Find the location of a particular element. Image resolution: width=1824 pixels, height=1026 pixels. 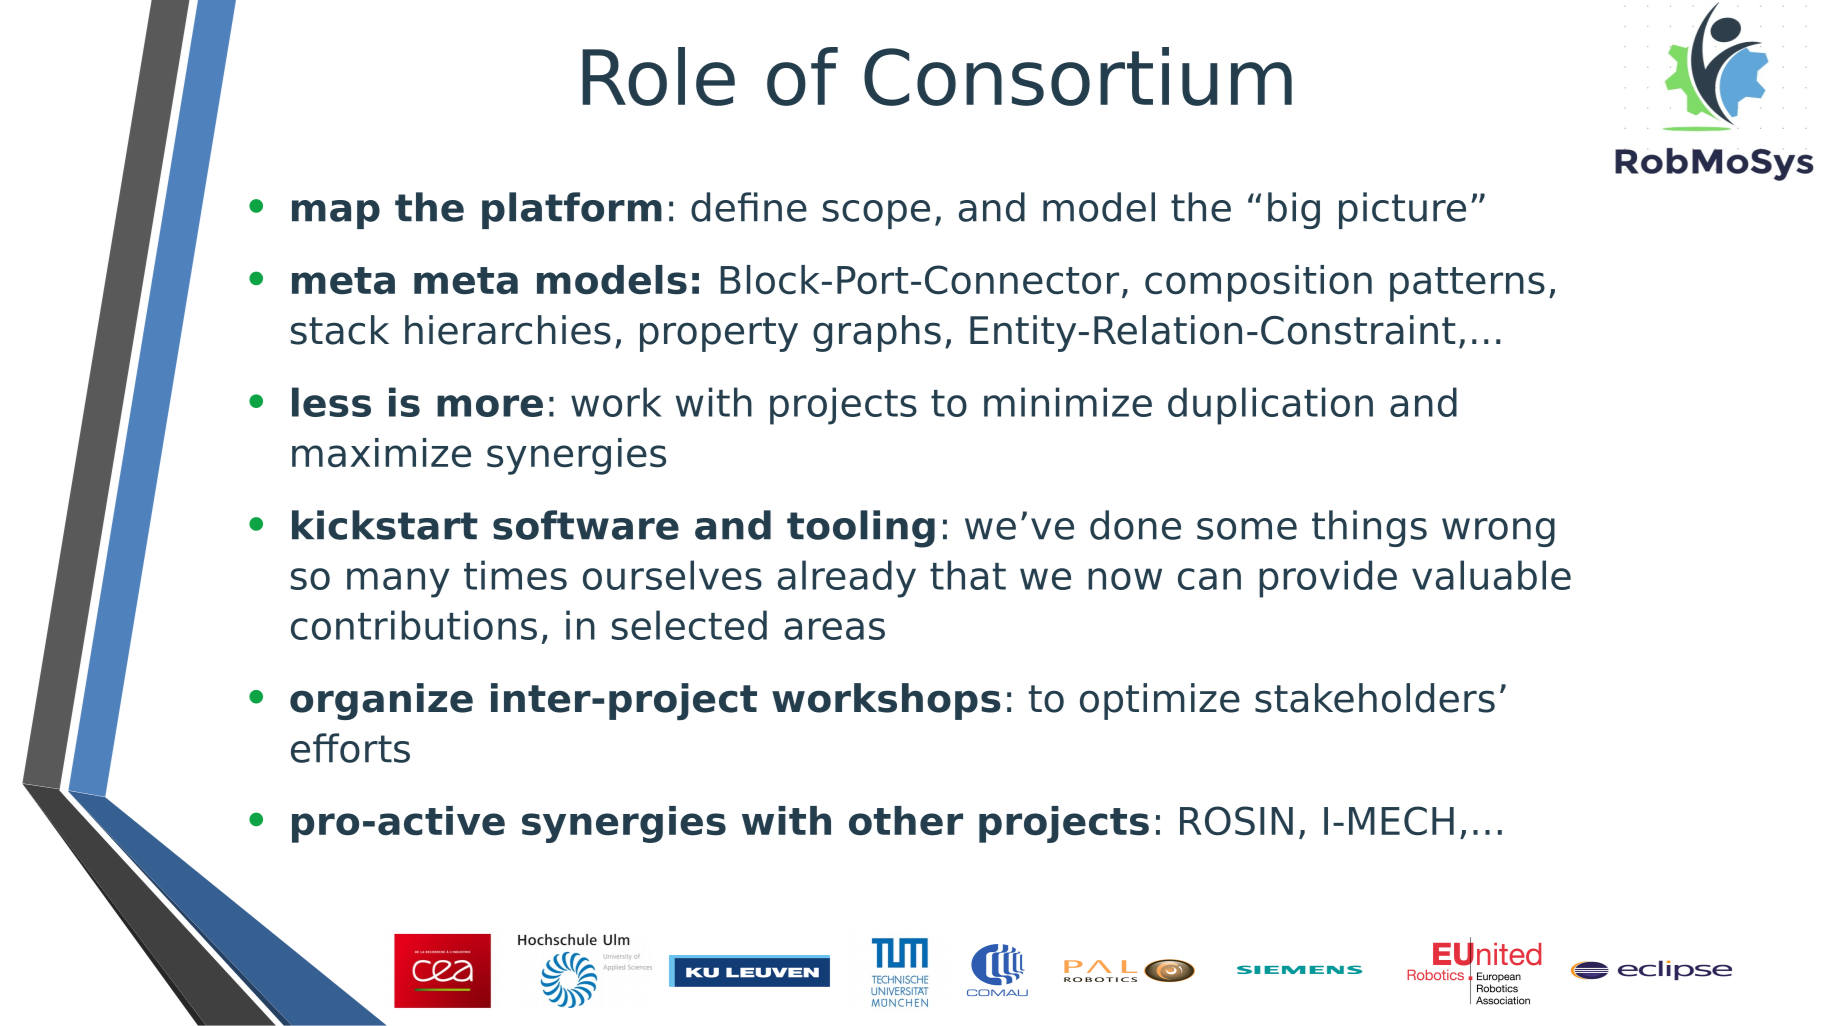

other is located at coordinates (906, 821).
